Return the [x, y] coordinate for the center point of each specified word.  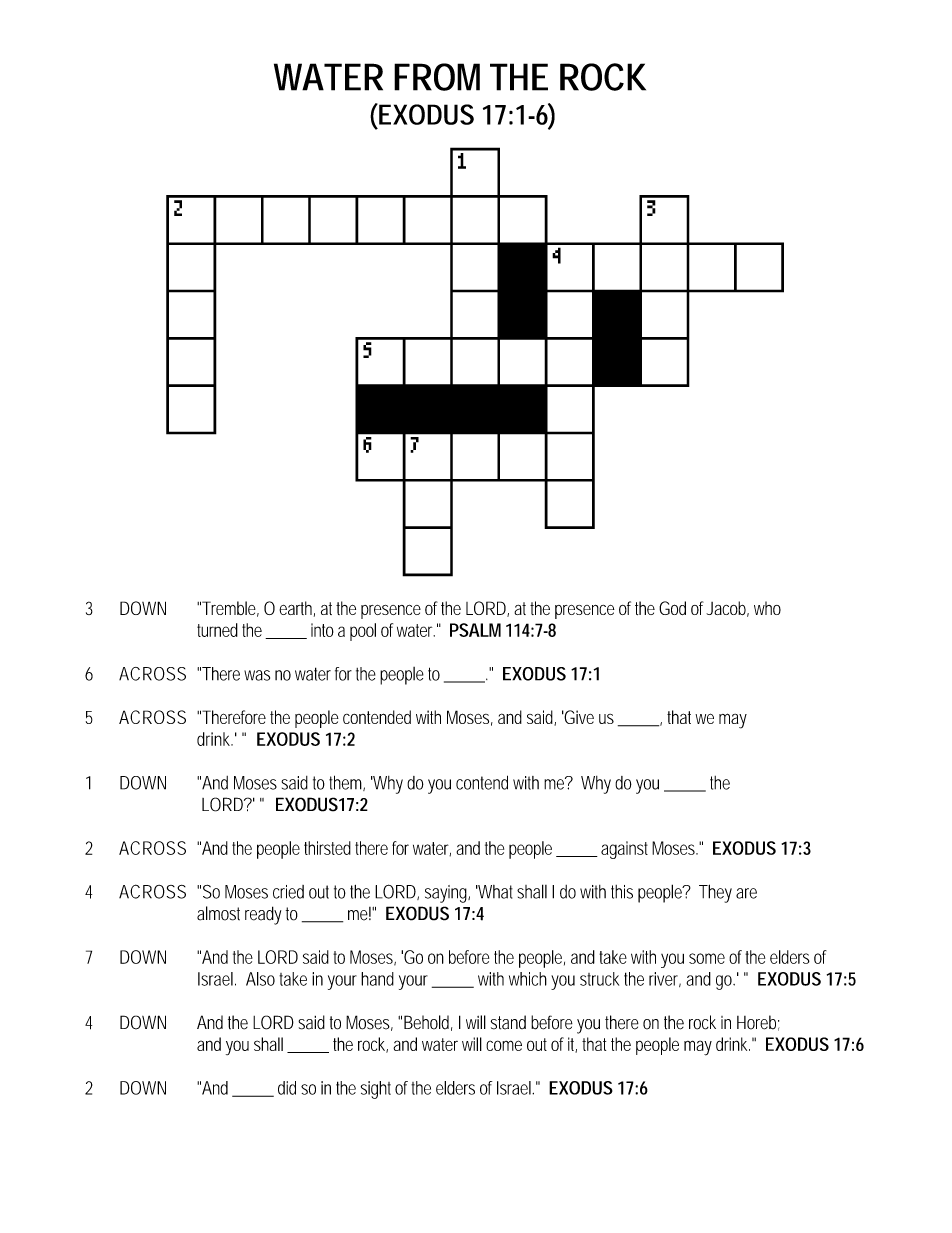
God [672, 608]
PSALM [475, 630]
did [287, 1088]
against [624, 850]
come [504, 1045]
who [767, 608]
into [322, 630]
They [715, 893]
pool [363, 632]
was [257, 675]
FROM [437, 77]
